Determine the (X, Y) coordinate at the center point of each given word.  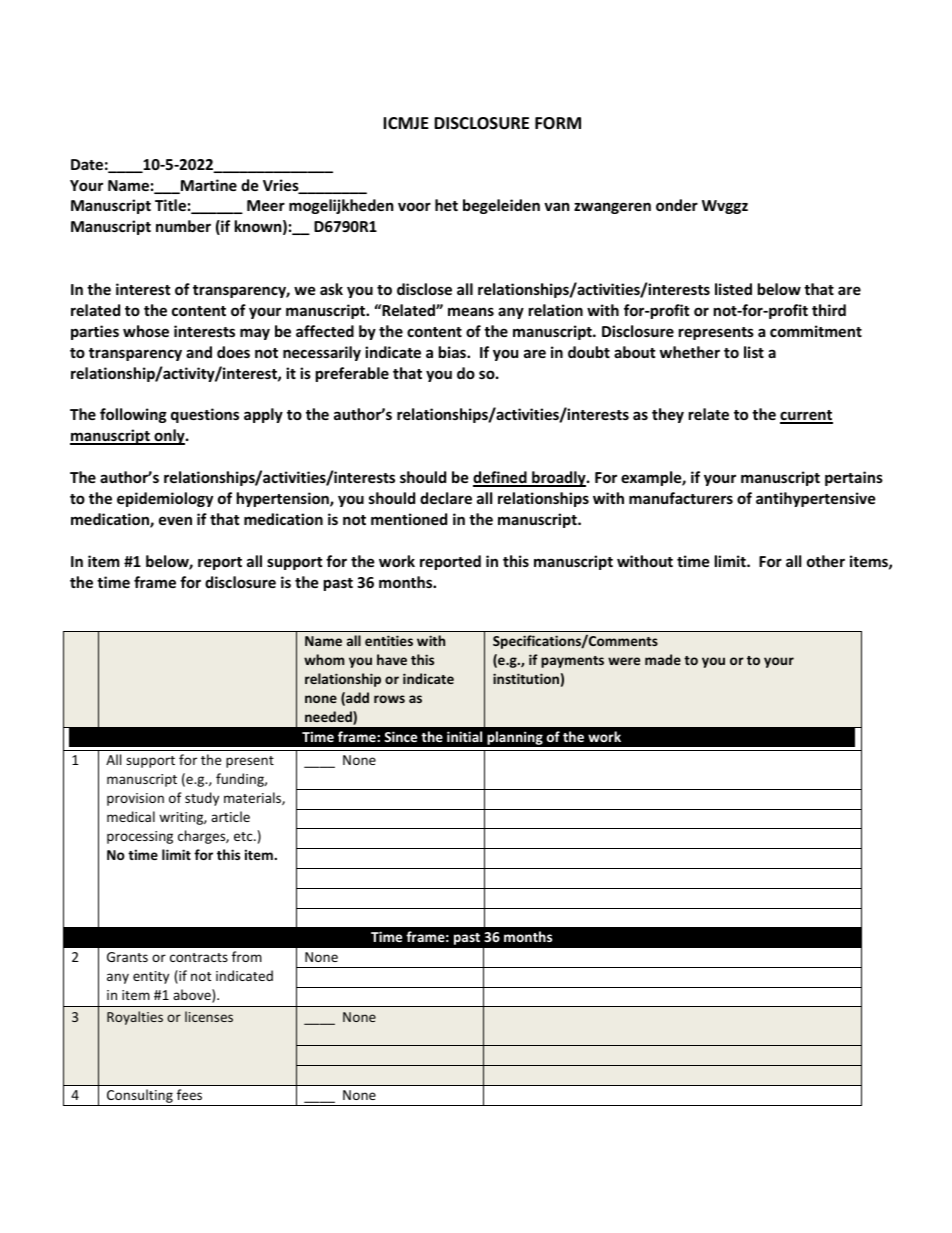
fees (189, 1094)
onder (677, 205)
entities (389, 640)
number (183, 226)
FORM (558, 123)
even (175, 520)
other (826, 561)
